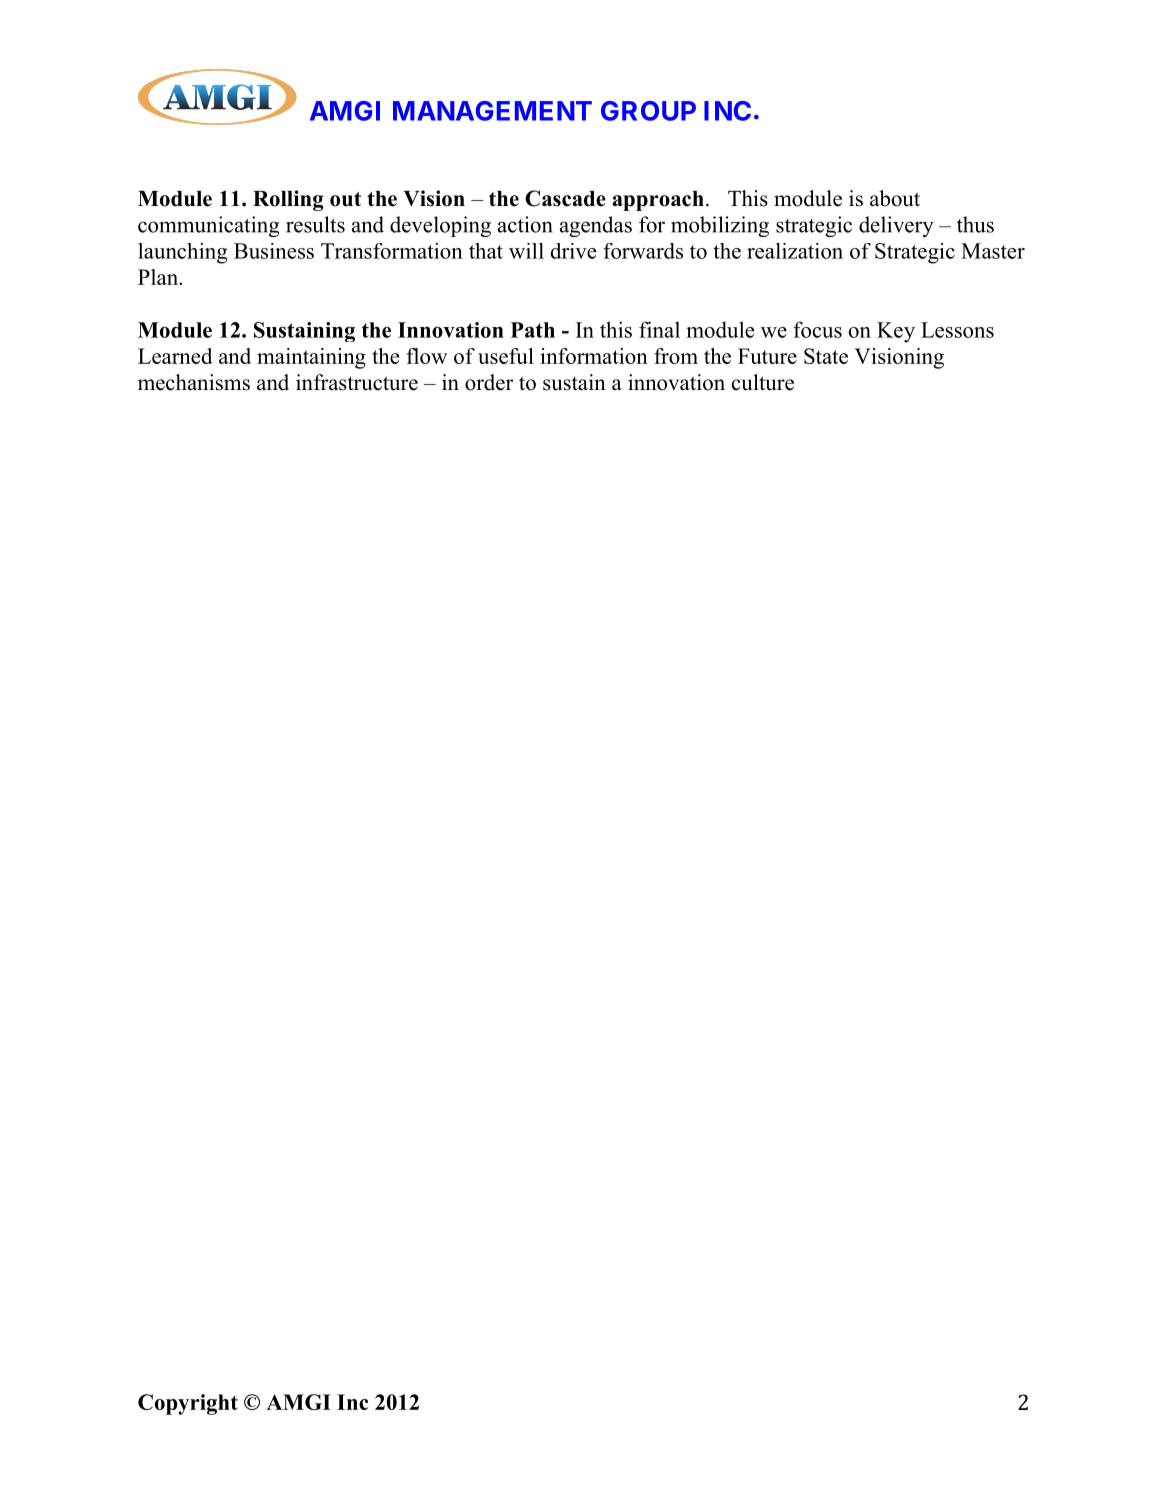  Describe the element at coordinates (188, 1404) in the document. I see `Copyright` at that location.
